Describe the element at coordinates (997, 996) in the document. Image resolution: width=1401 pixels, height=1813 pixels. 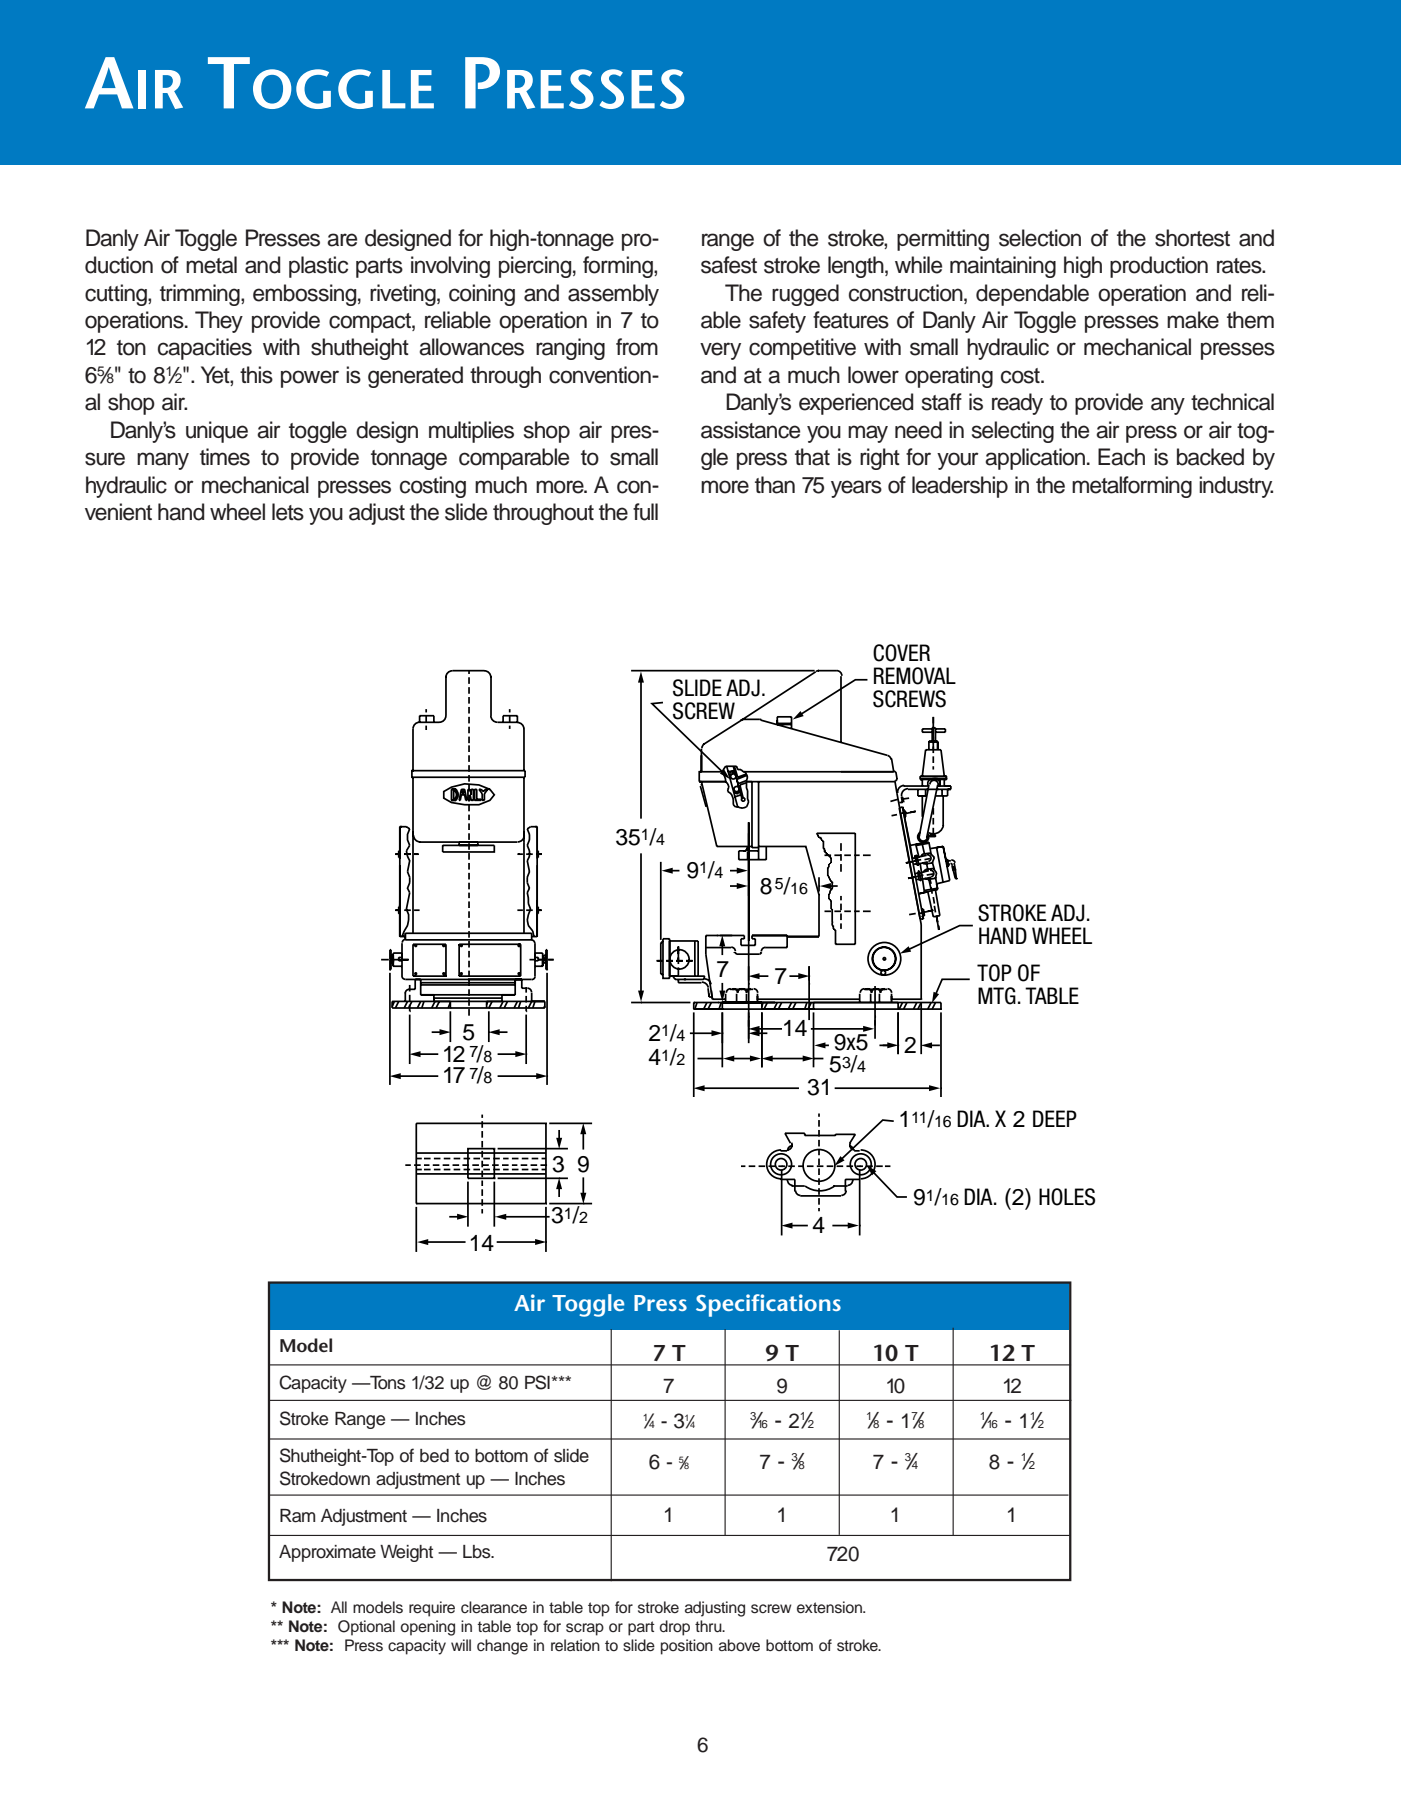
I see `MTG` at that location.
